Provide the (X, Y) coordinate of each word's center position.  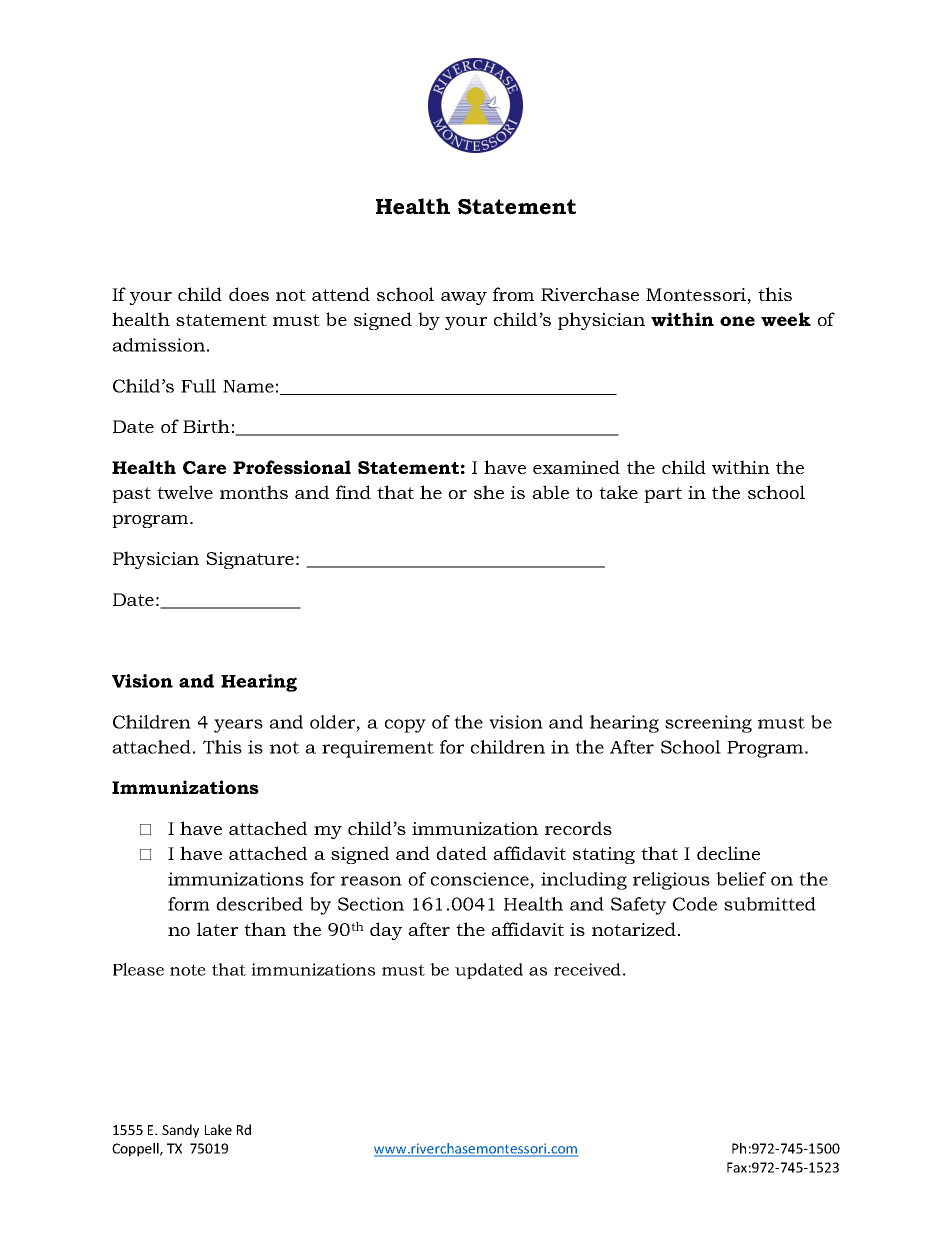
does (249, 294)
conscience (480, 879)
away (464, 298)
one (737, 321)
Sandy (180, 1131)
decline (728, 853)
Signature (250, 560)
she (489, 492)
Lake (218, 1129)
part (663, 495)
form (189, 904)
